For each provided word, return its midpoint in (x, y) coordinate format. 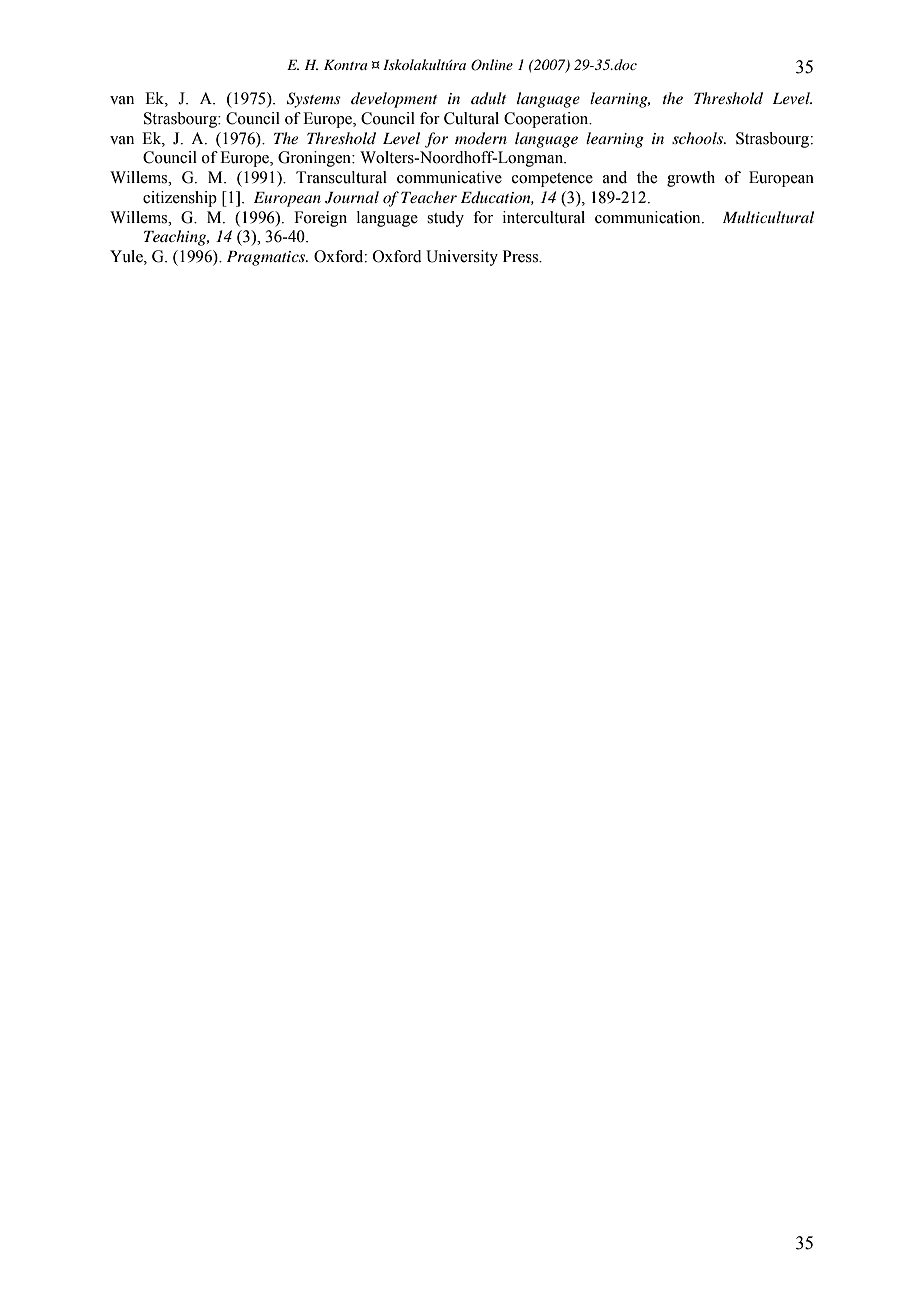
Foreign (320, 219)
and (615, 177)
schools (699, 138)
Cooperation (547, 120)
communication (649, 217)
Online (492, 65)
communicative (449, 177)
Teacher (429, 197)
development (394, 100)
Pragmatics (267, 258)
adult (488, 98)
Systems (314, 100)
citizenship (180, 199)
